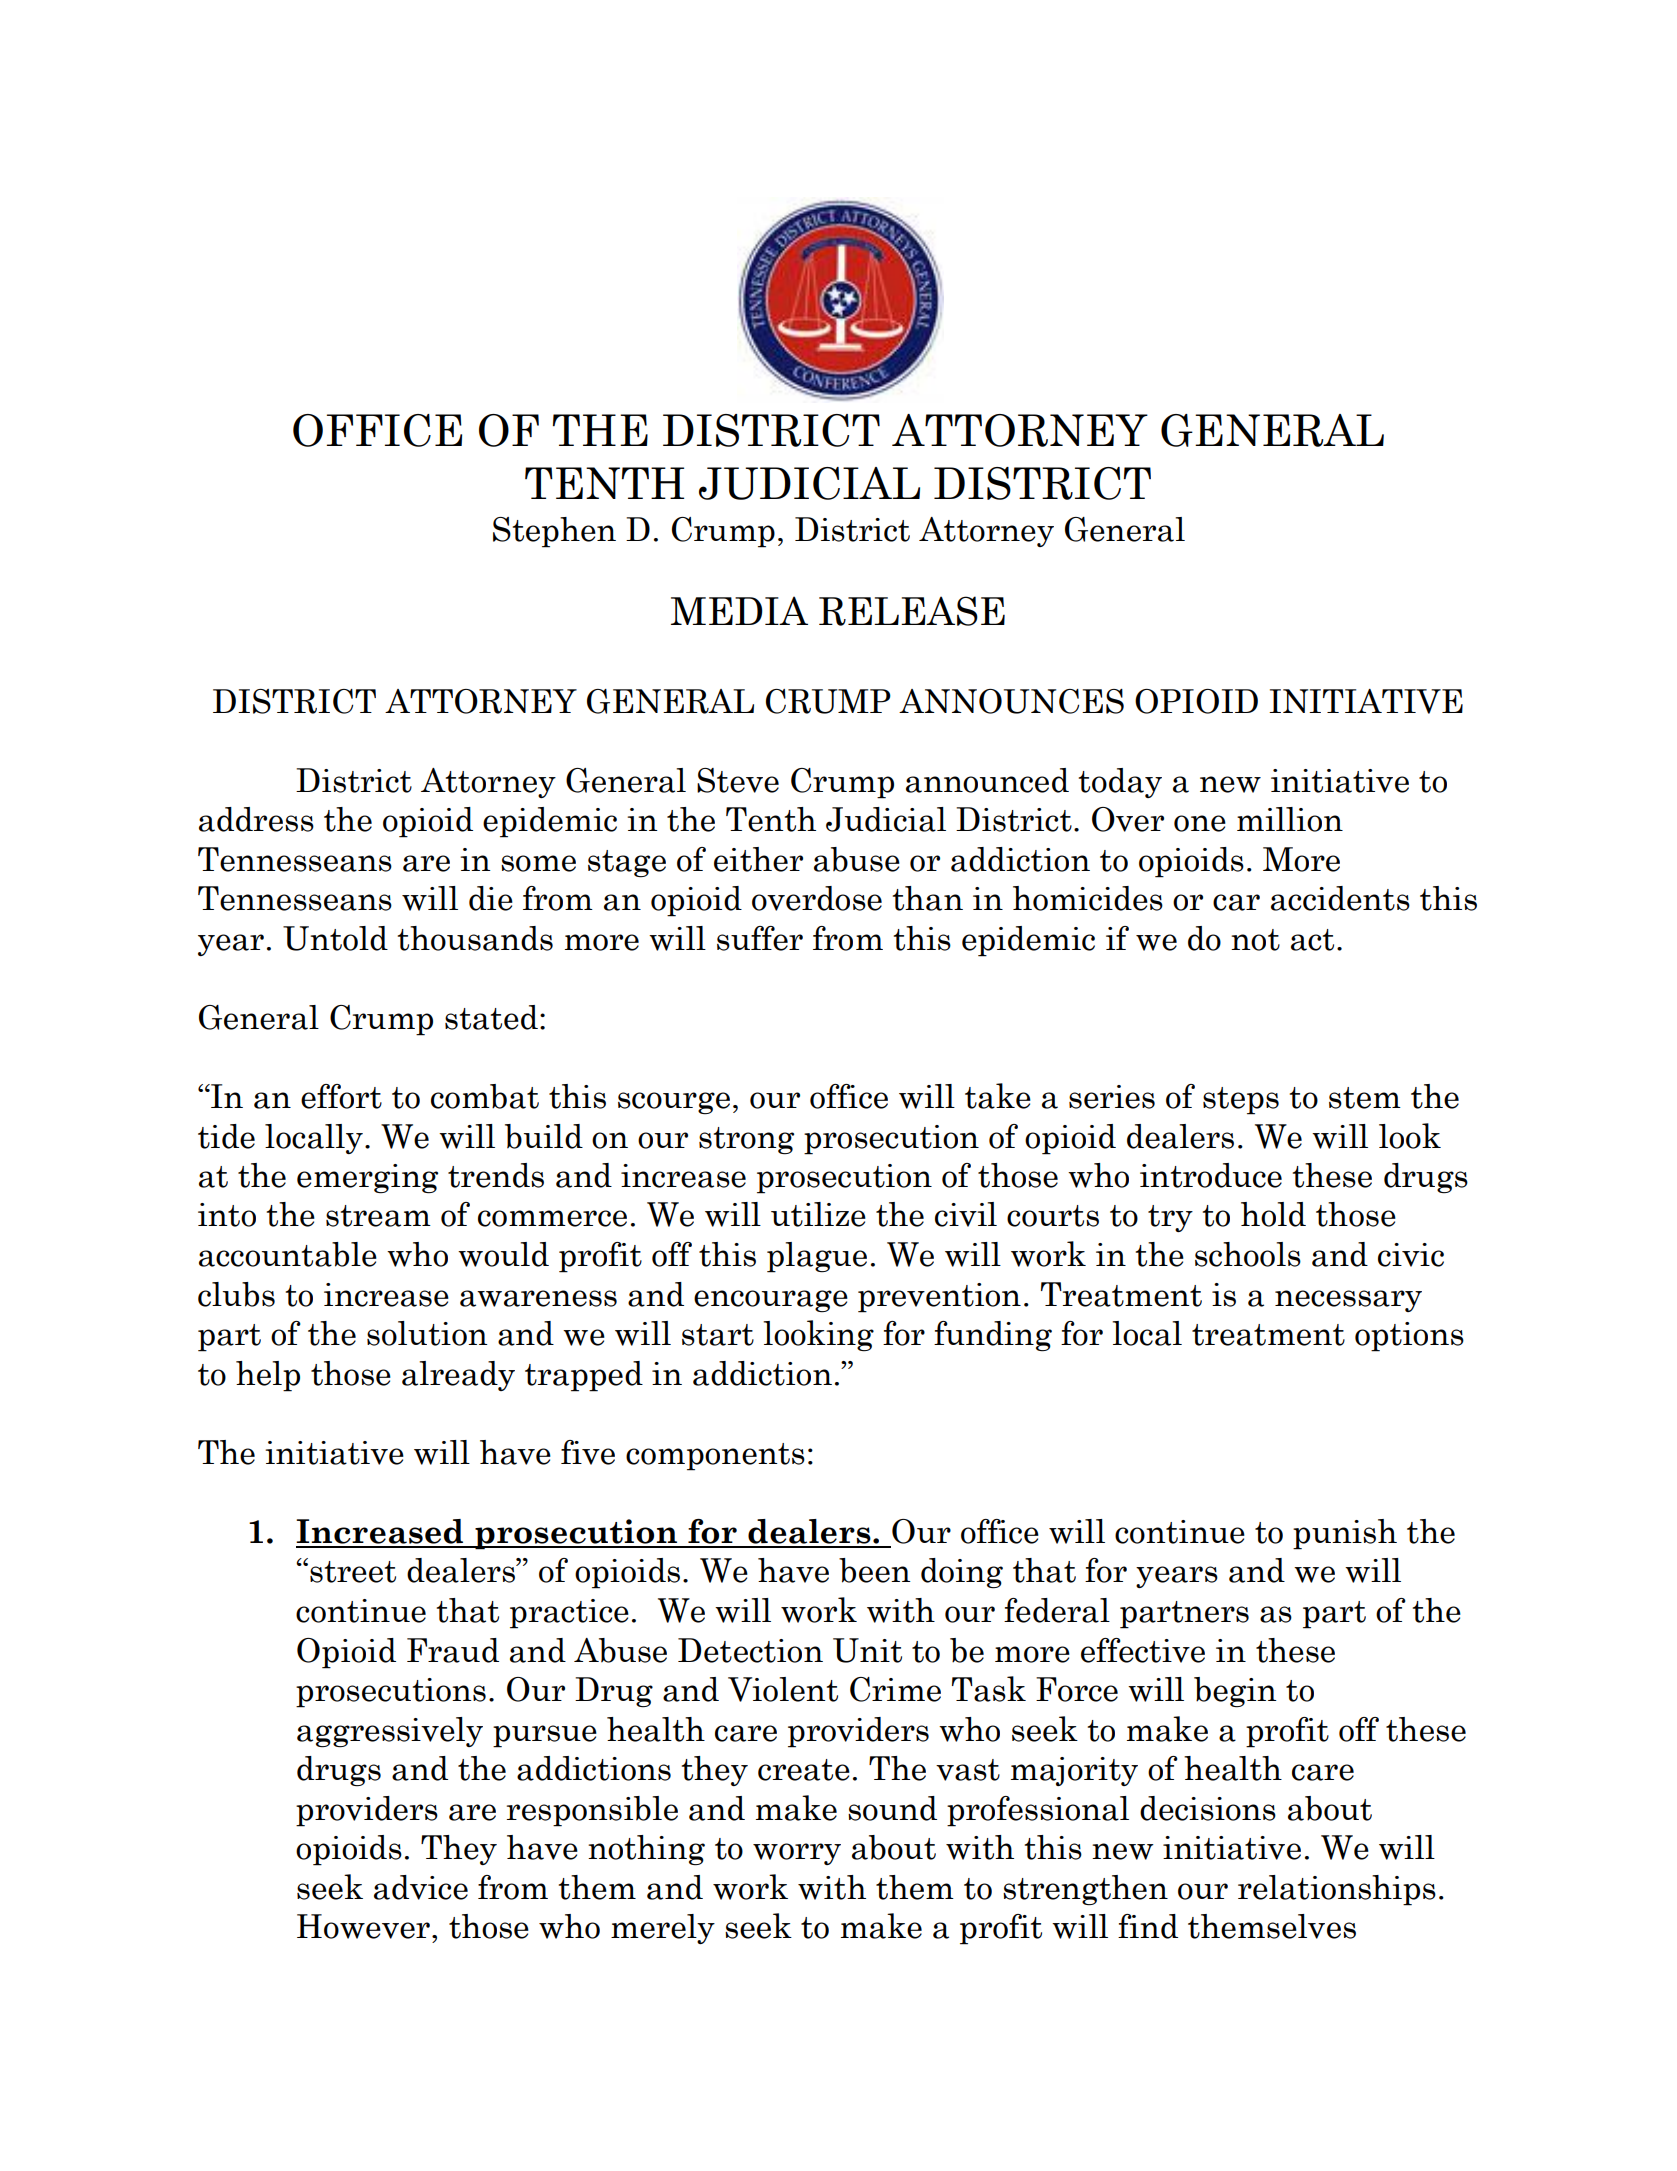 The width and height of the image is (1677, 2171). What do you see at coordinates (1011, 701) in the image?
I see `ANNOUNCES` at bounding box center [1011, 701].
